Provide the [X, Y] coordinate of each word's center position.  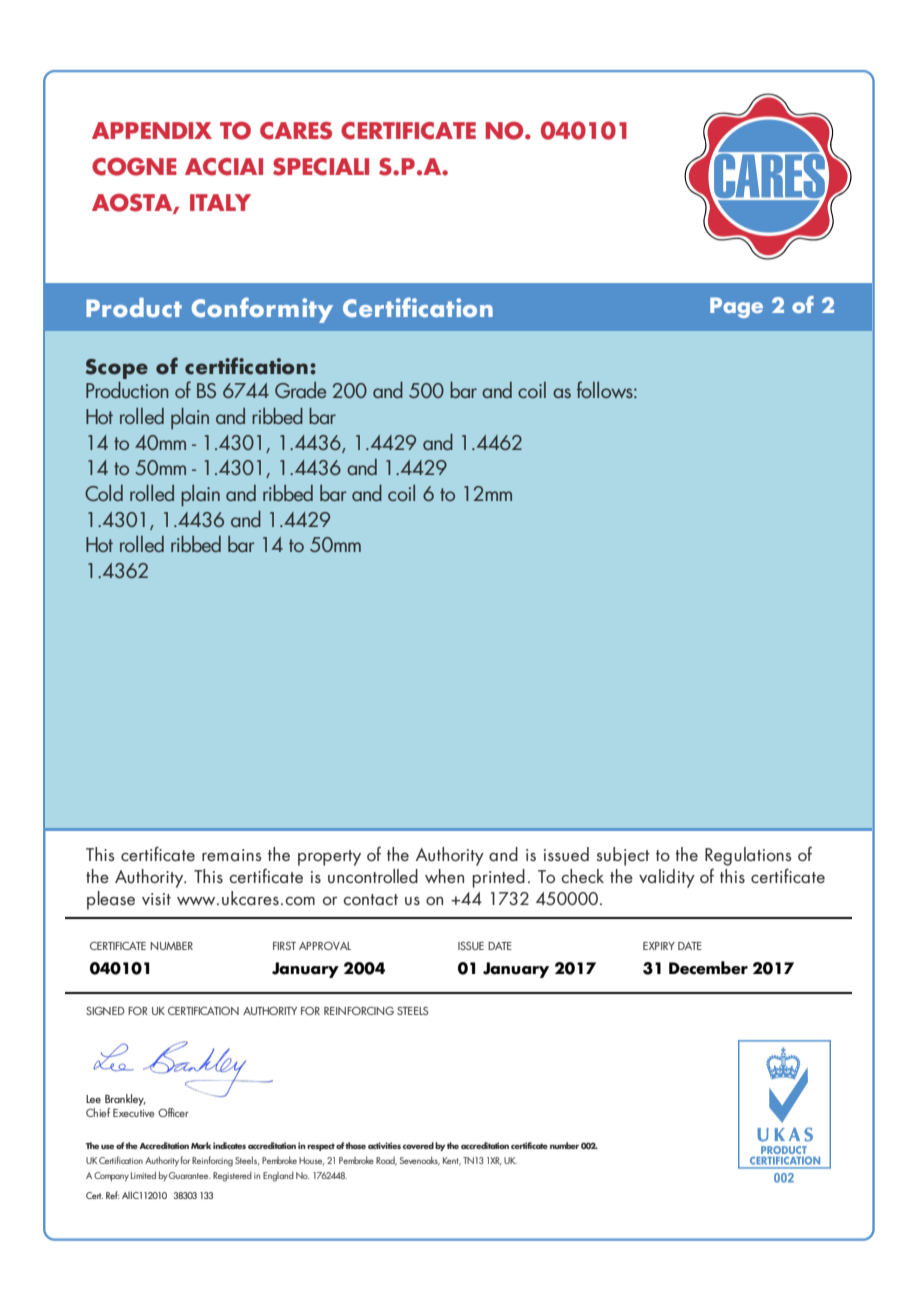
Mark [201, 1145]
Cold [104, 493]
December [708, 968]
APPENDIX [152, 130]
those [355, 1145]
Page [736, 307]
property [329, 858]
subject [623, 856]
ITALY [220, 202]
